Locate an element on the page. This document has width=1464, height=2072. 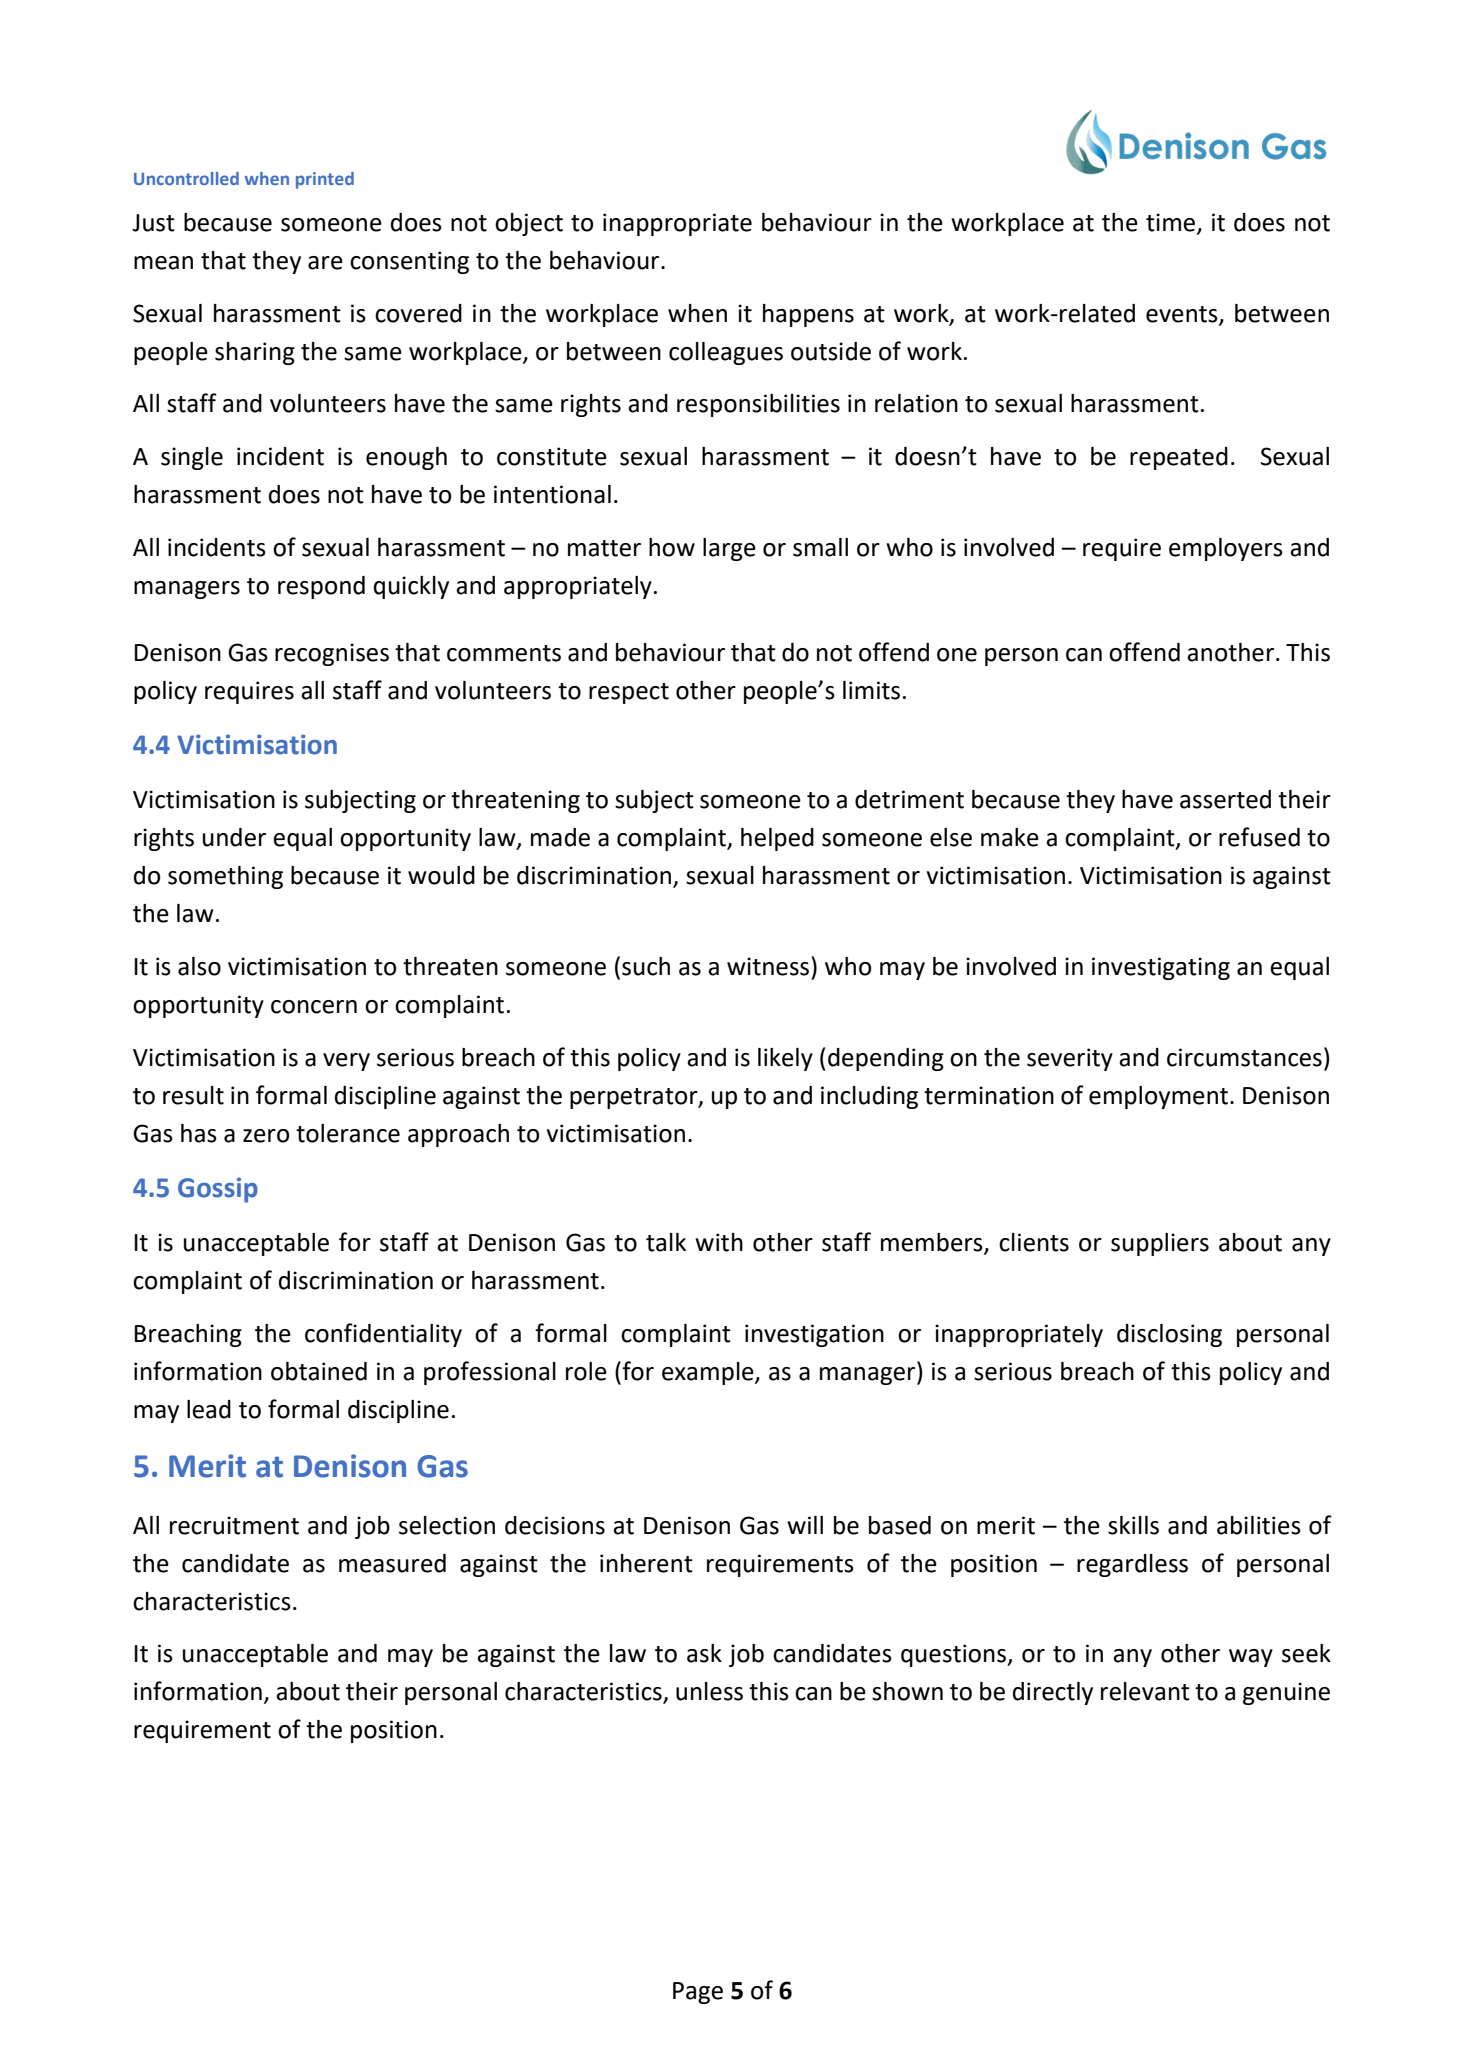
skills is located at coordinates (1133, 1525).
